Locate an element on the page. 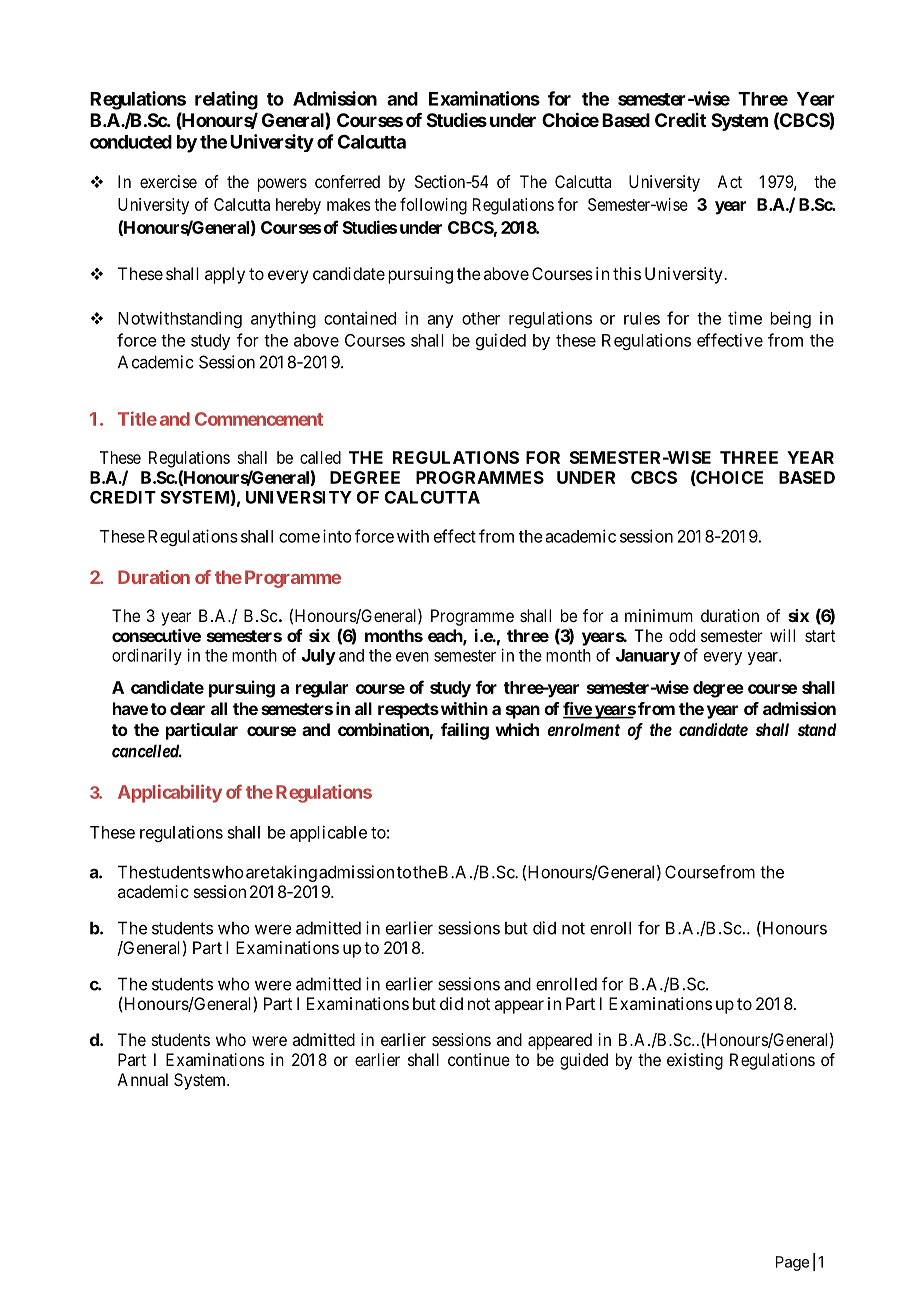 This document has width=924, height=1308. existing is located at coordinates (695, 1061).
